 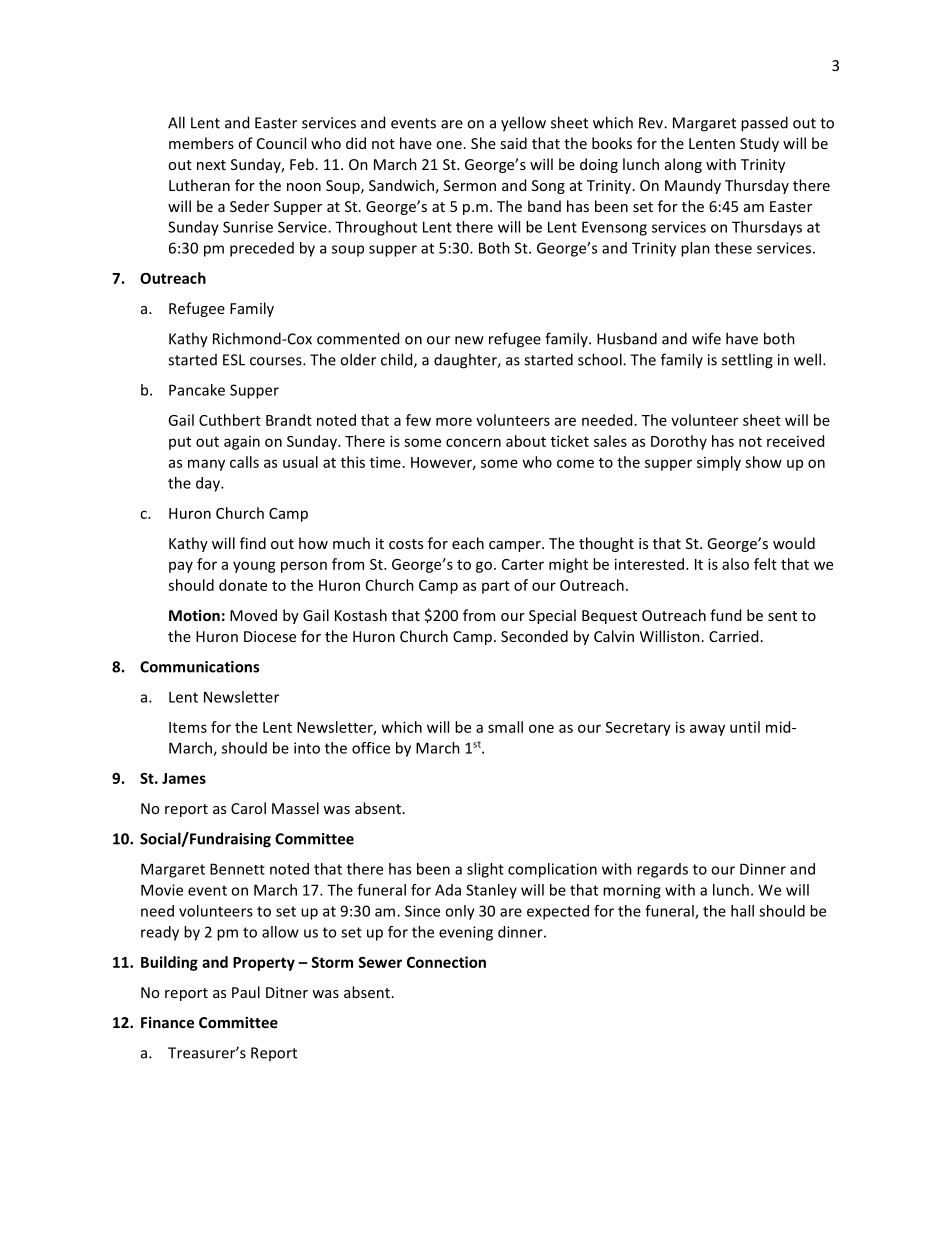 I want to click on settling, so click(x=747, y=361).
